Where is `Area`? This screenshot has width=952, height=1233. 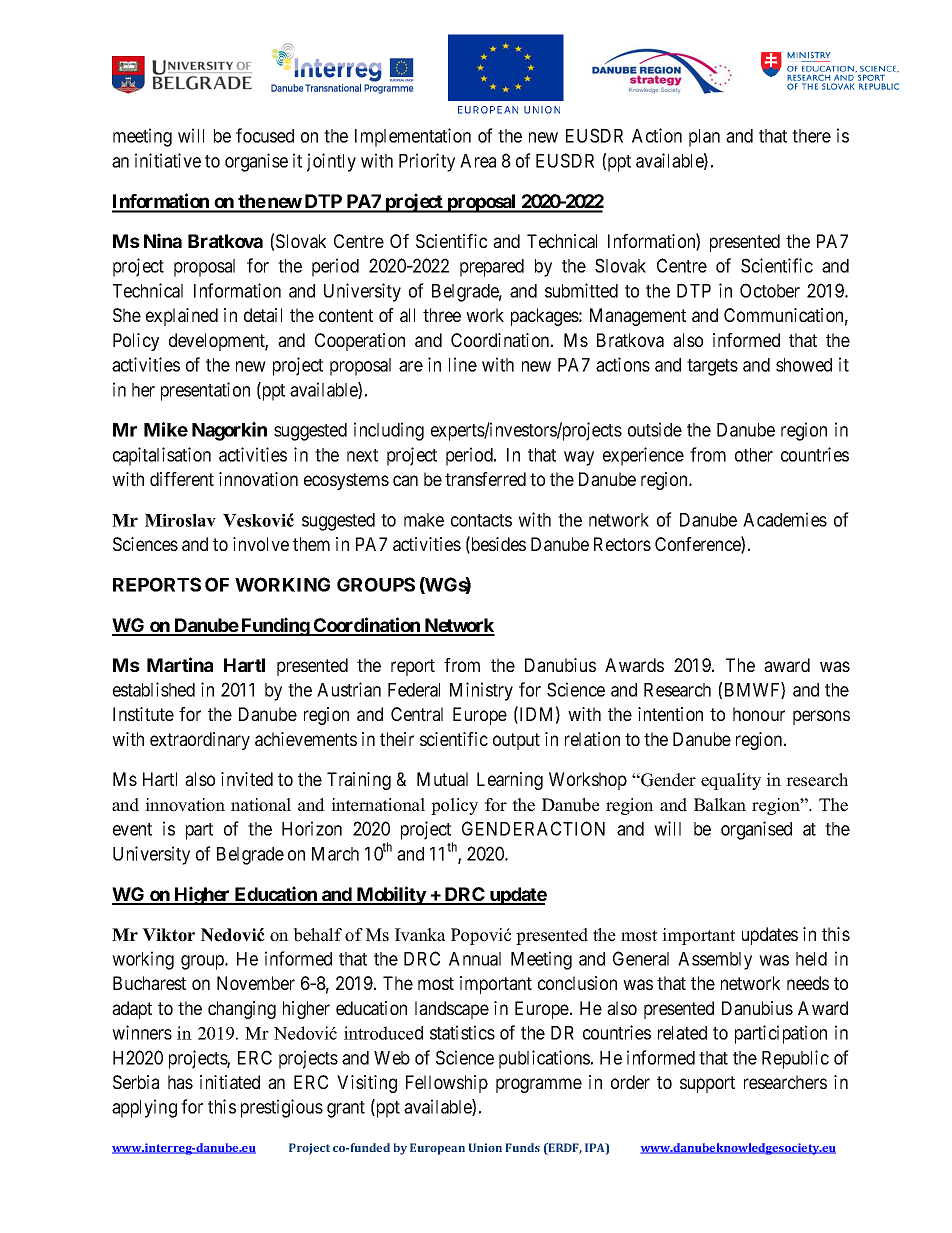
Area is located at coordinates (478, 161).
